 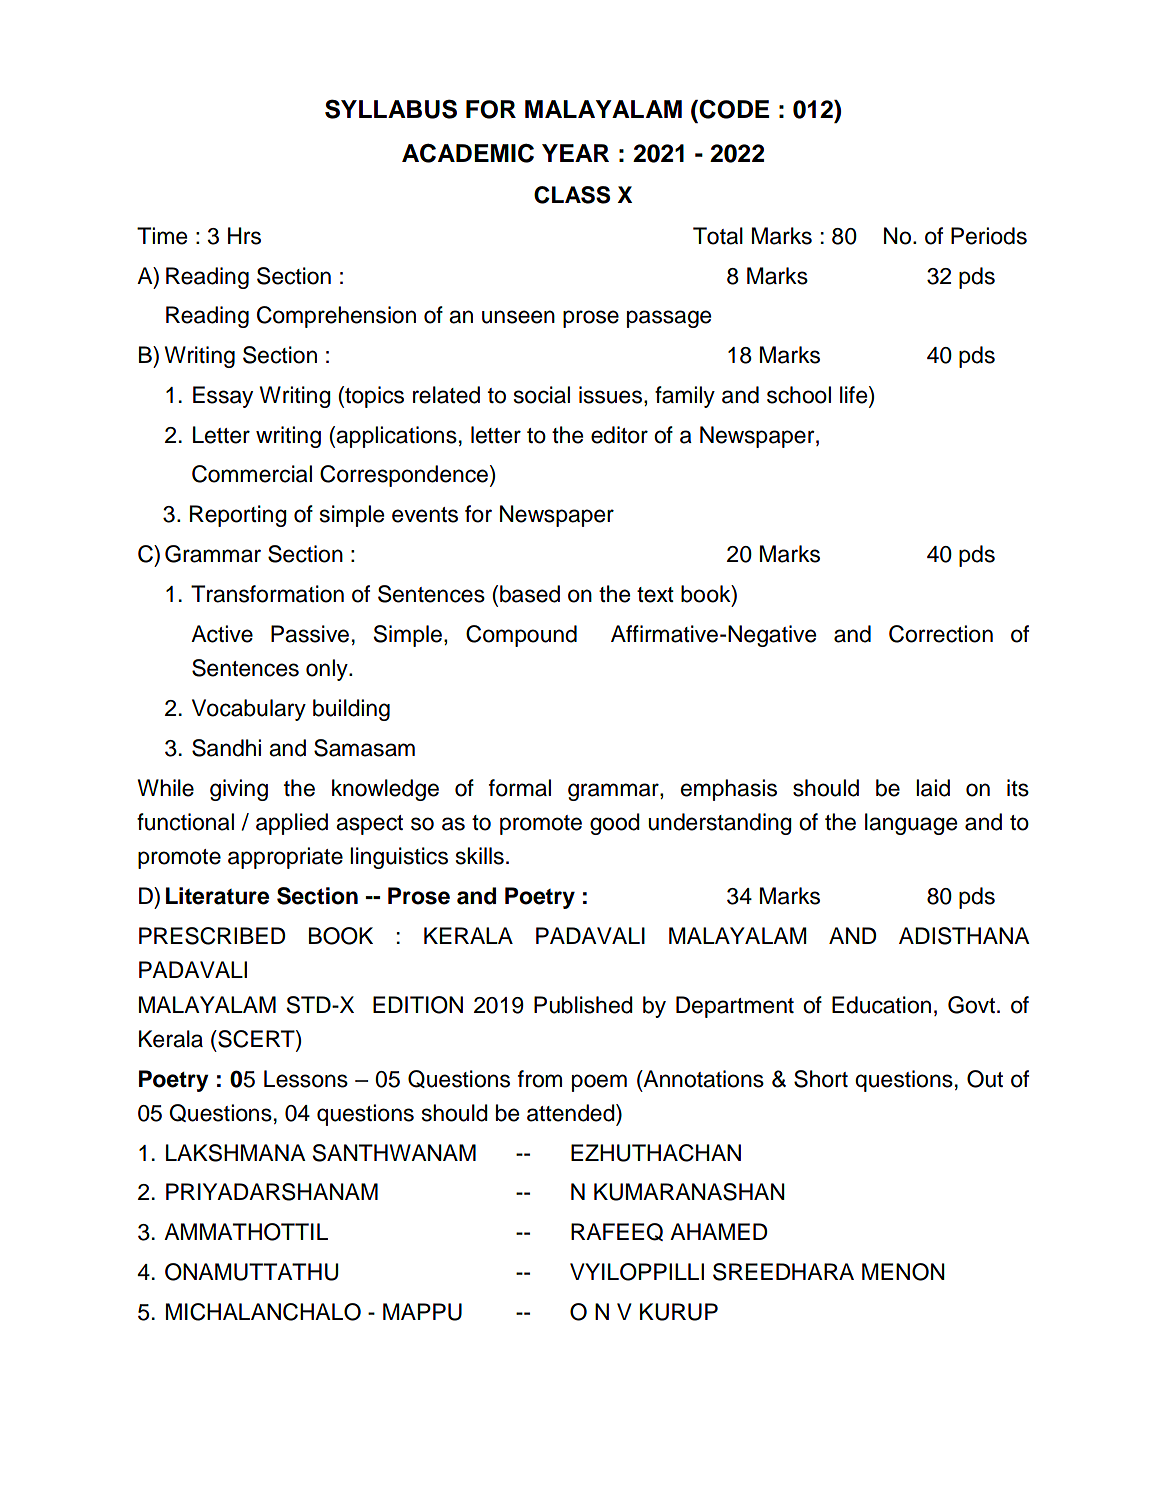 I want to click on Hrs, so click(x=244, y=236).
